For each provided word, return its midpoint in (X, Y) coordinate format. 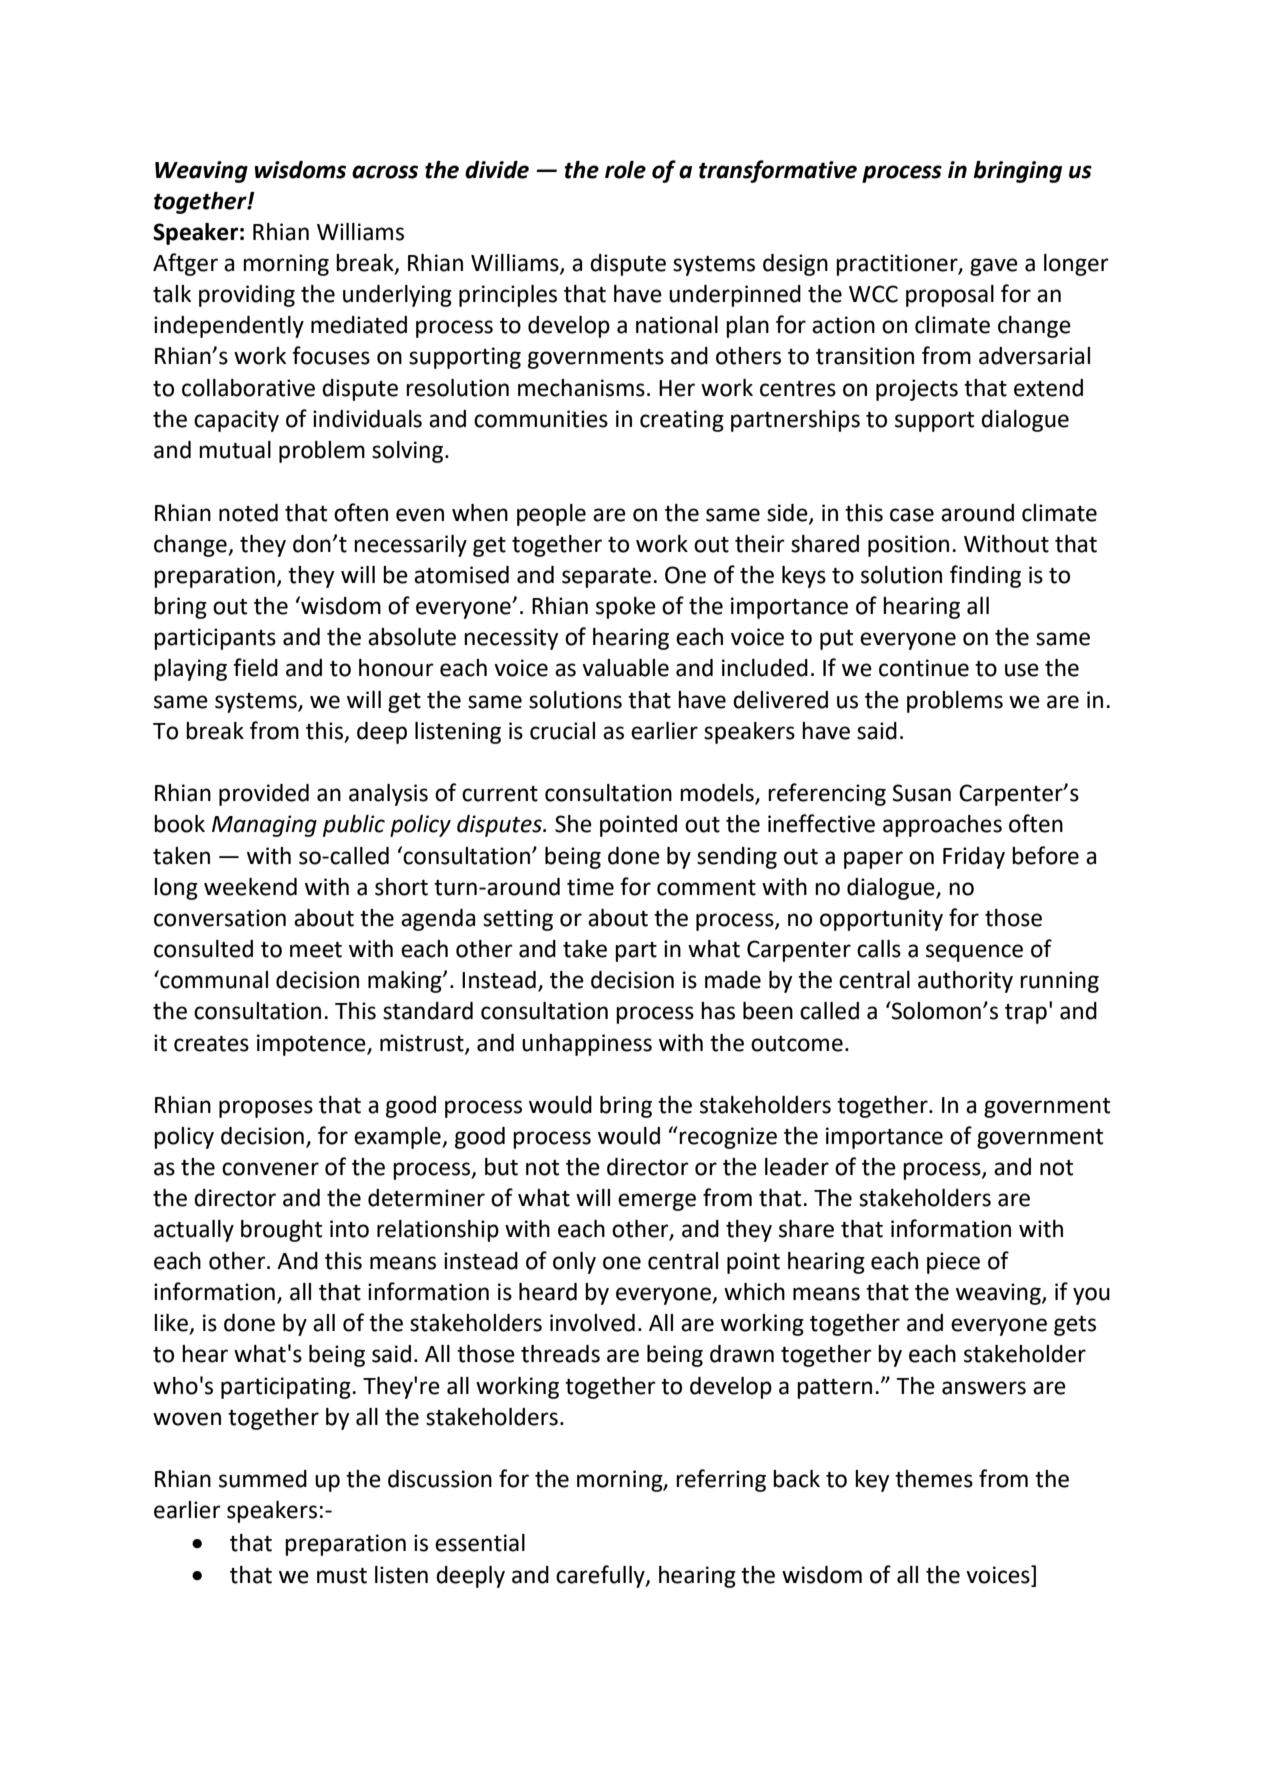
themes (934, 1479)
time (590, 887)
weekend (250, 887)
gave (994, 267)
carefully (601, 1576)
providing (247, 296)
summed (263, 1479)
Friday (974, 858)
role (625, 170)
